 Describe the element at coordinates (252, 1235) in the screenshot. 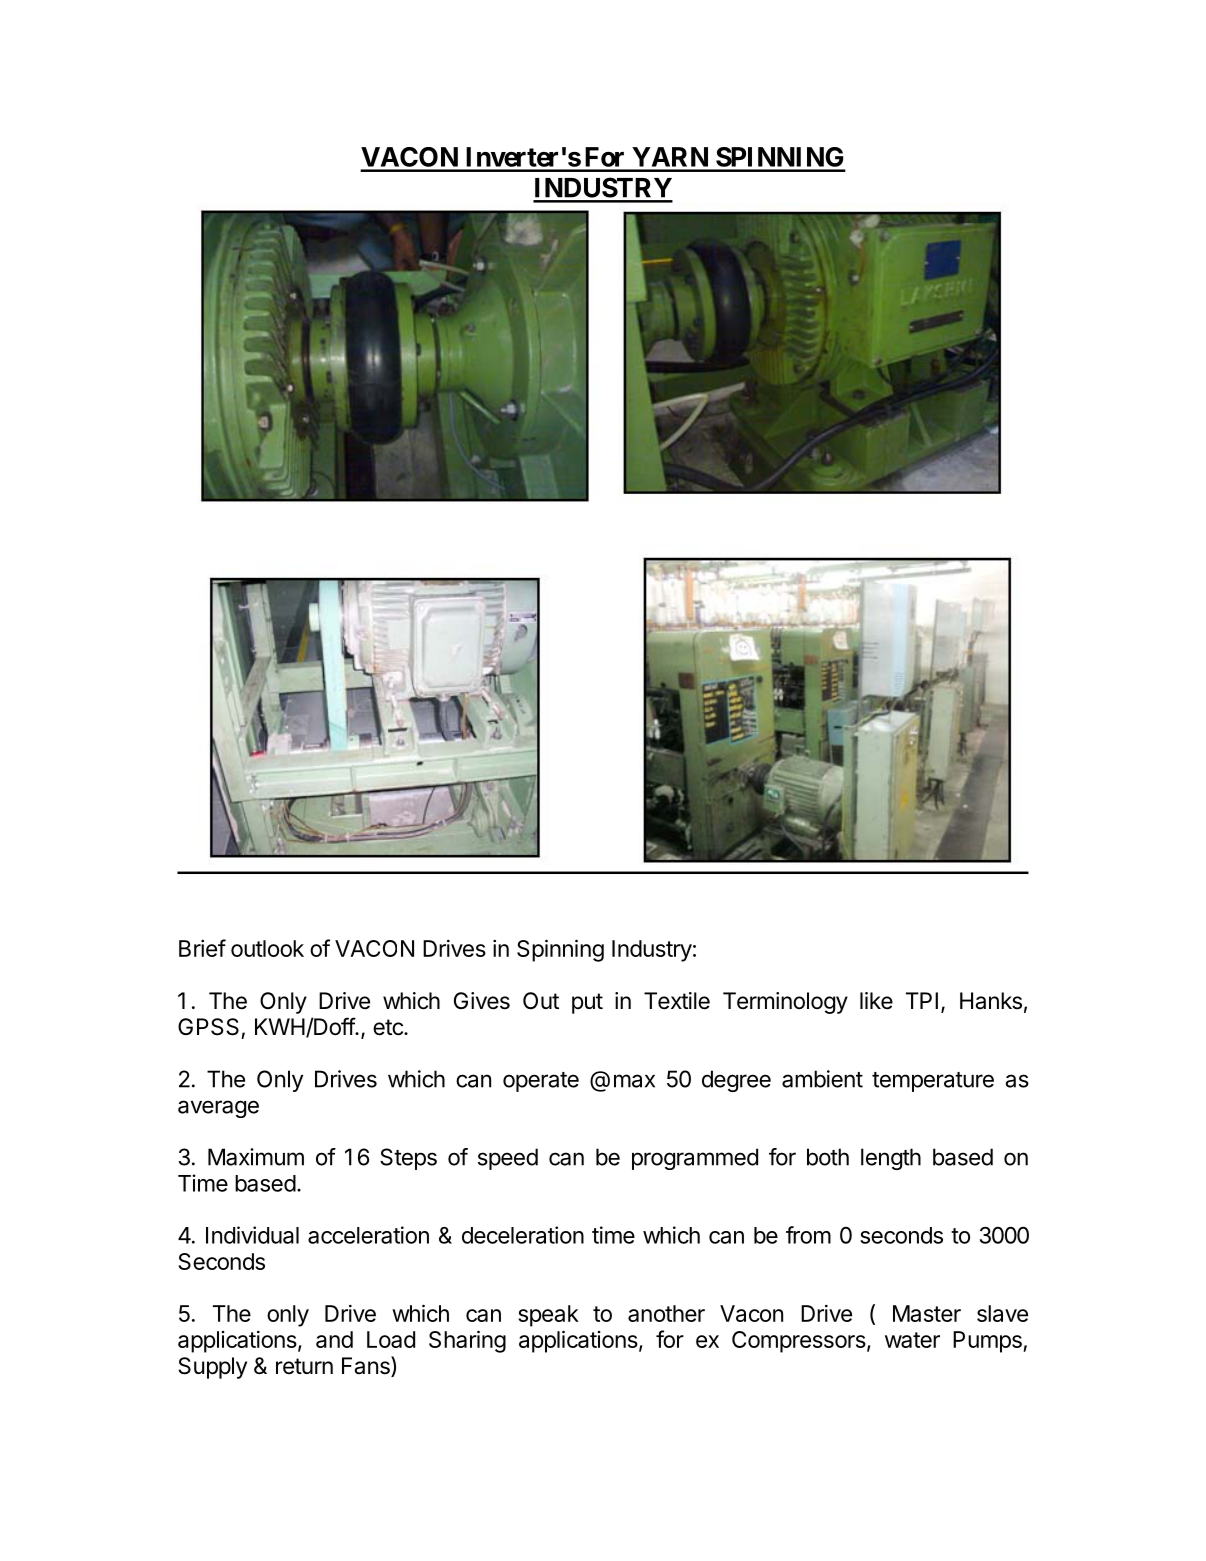

I see `Individual` at that location.
